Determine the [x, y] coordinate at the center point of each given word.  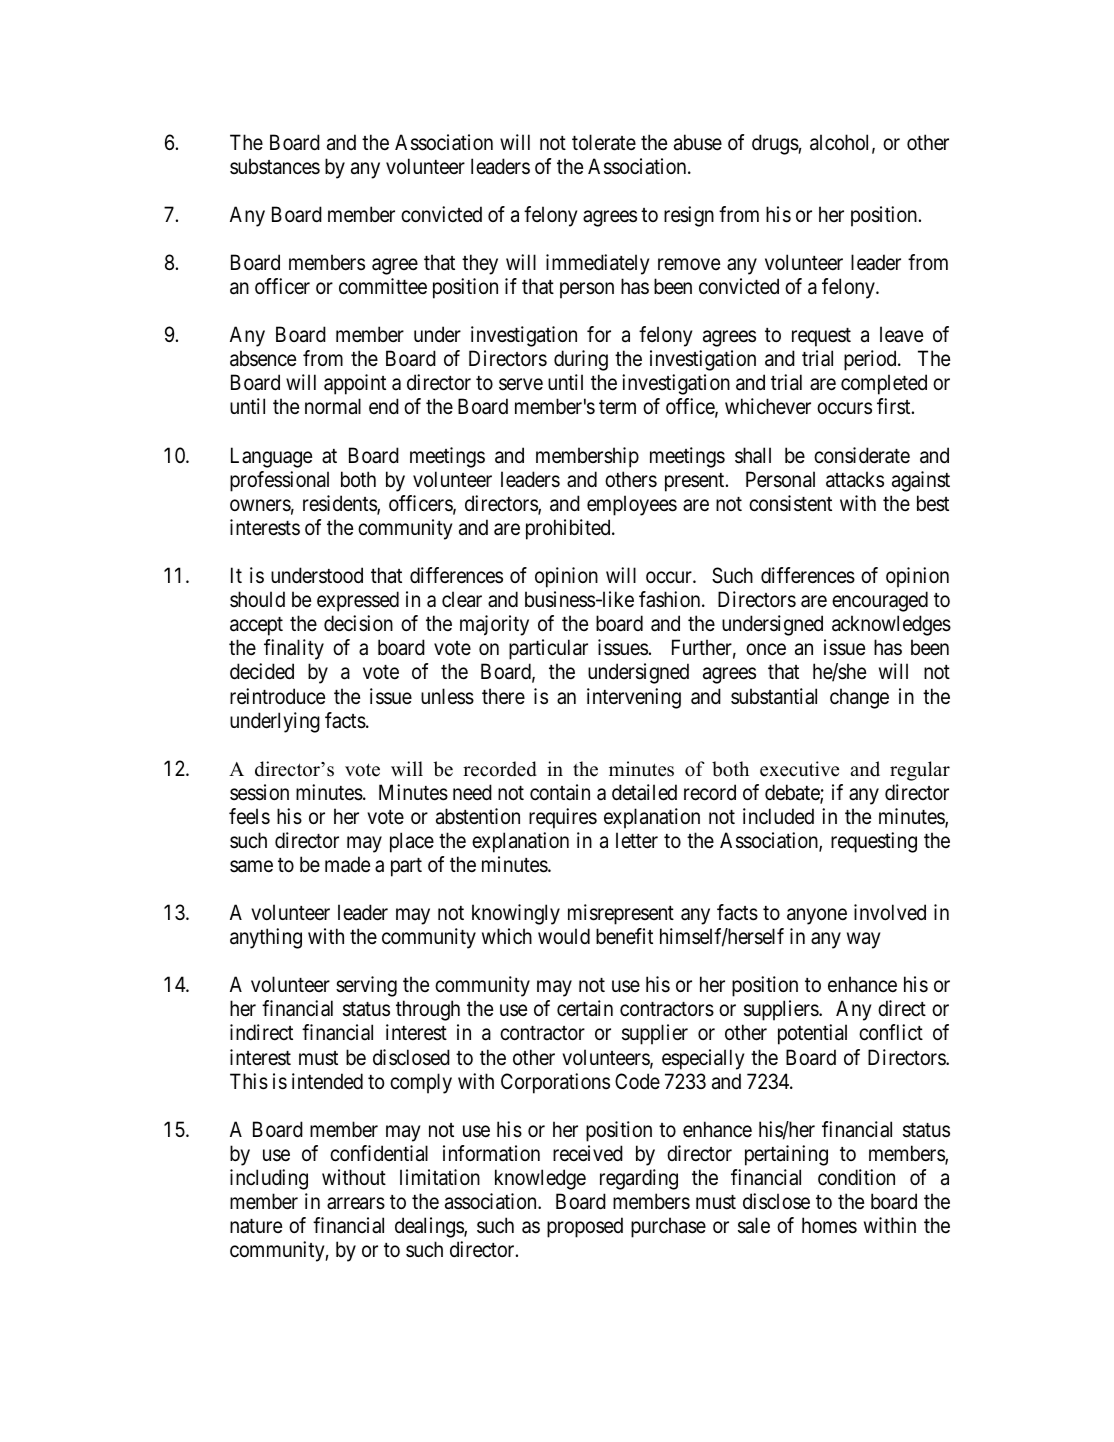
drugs [775, 144]
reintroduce [277, 696]
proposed [585, 1227]
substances [275, 166]
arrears [356, 1204]
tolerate [604, 142]
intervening [634, 698]
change [859, 698]
